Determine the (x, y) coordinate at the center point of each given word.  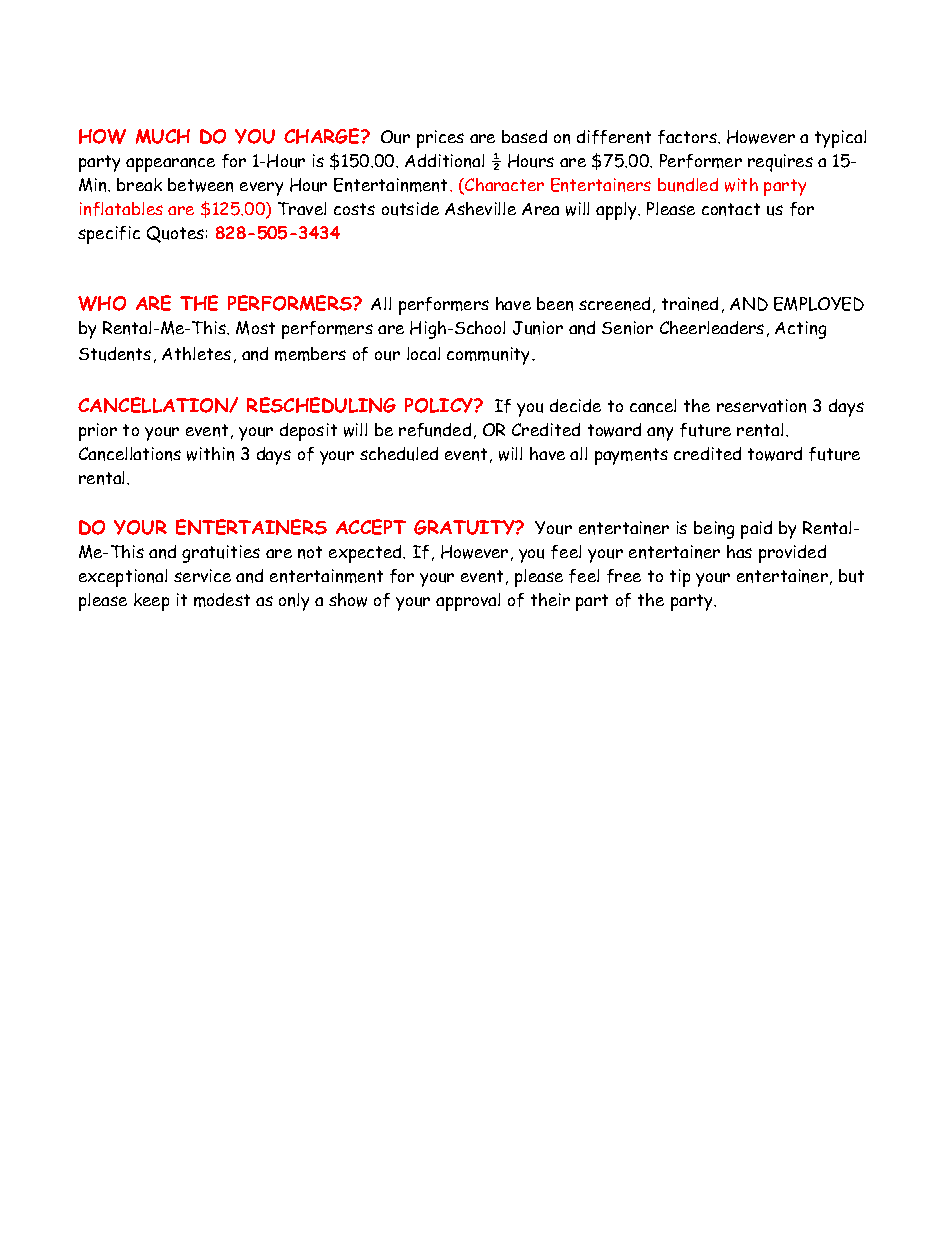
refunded (435, 430)
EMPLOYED (819, 304)
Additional (444, 161)
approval (468, 602)
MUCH (163, 136)
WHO (102, 303)
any (660, 434)
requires (780, 163)
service (202, 575)
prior (98, 432)
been (555, 304)
